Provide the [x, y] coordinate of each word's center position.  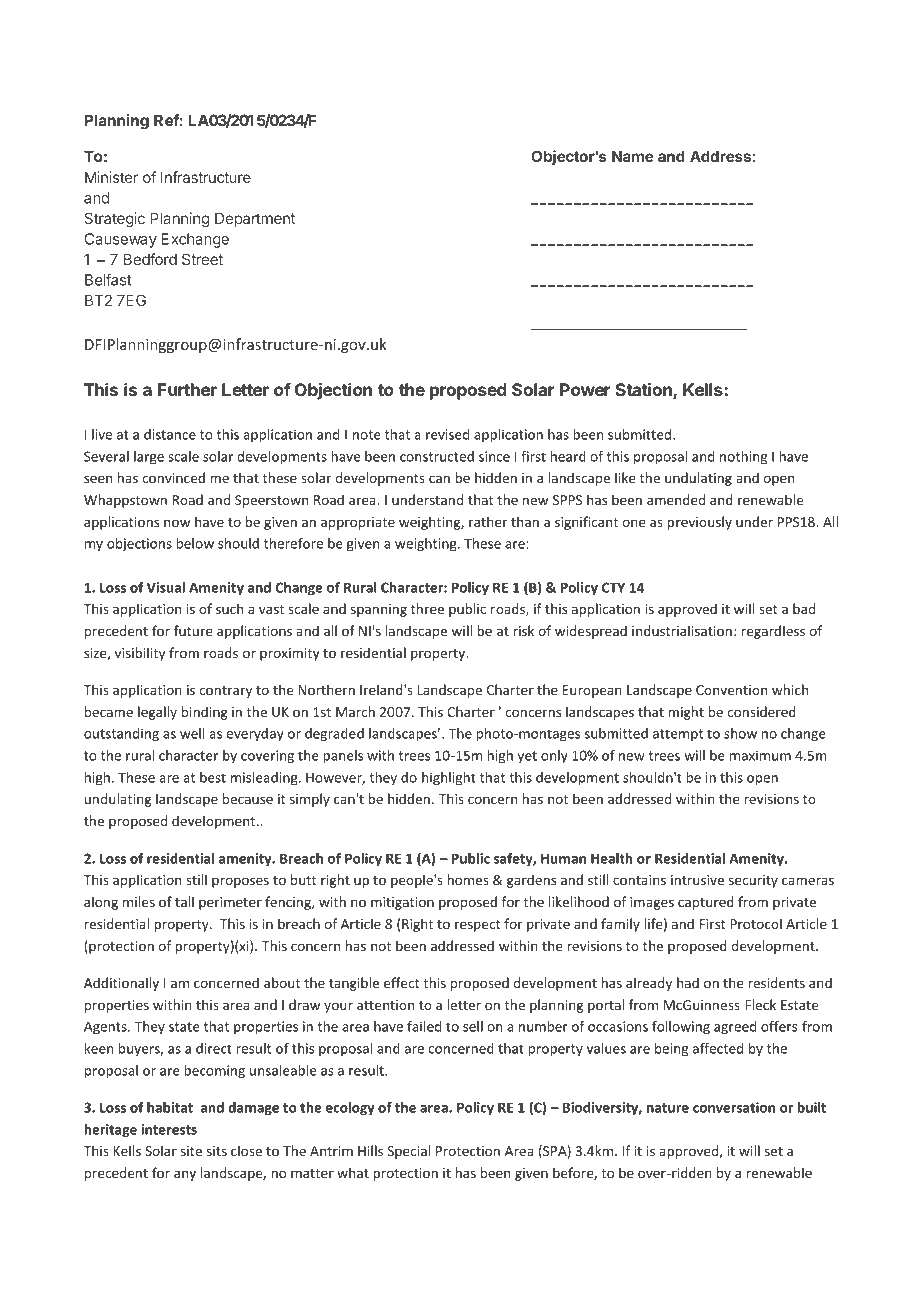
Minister [111, 177]
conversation [734, 1107]
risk [523, 630]
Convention [731, 690]
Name [633, 156]
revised [448, 434]
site [191, 1151]
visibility [140, 654]
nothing [743, 458]
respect [478, 926]
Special [408, 1152]
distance [170, 434]
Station [644, 391]
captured [706, 903]
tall [184, 901]
